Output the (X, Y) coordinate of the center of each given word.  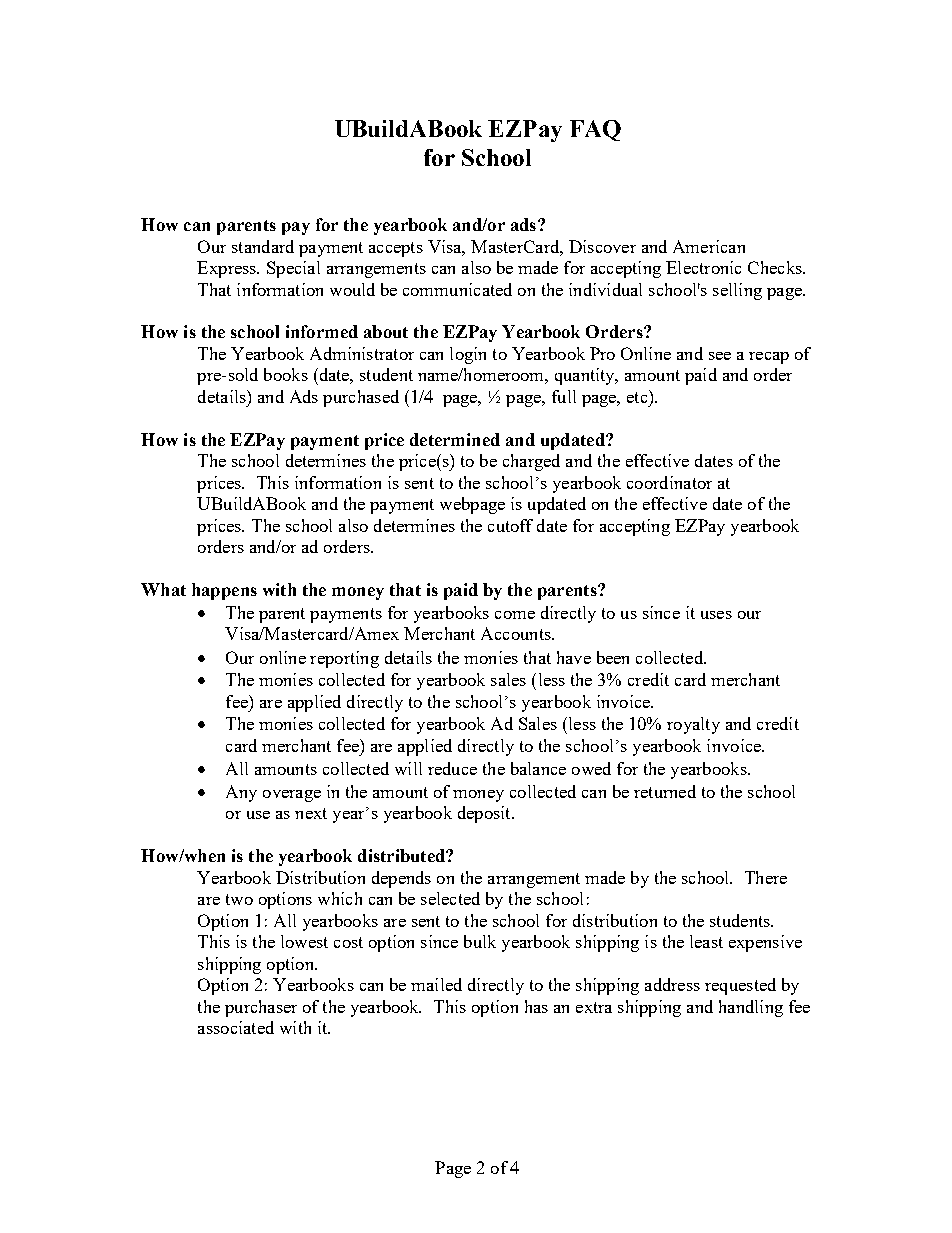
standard (263, 246)
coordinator (669, 482)
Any (241, 793)
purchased (361, 398)
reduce (452, 768)
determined (455, 439)
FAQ (595, 130)
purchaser (261, 1008)
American (709, 246)
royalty (693, 725)
